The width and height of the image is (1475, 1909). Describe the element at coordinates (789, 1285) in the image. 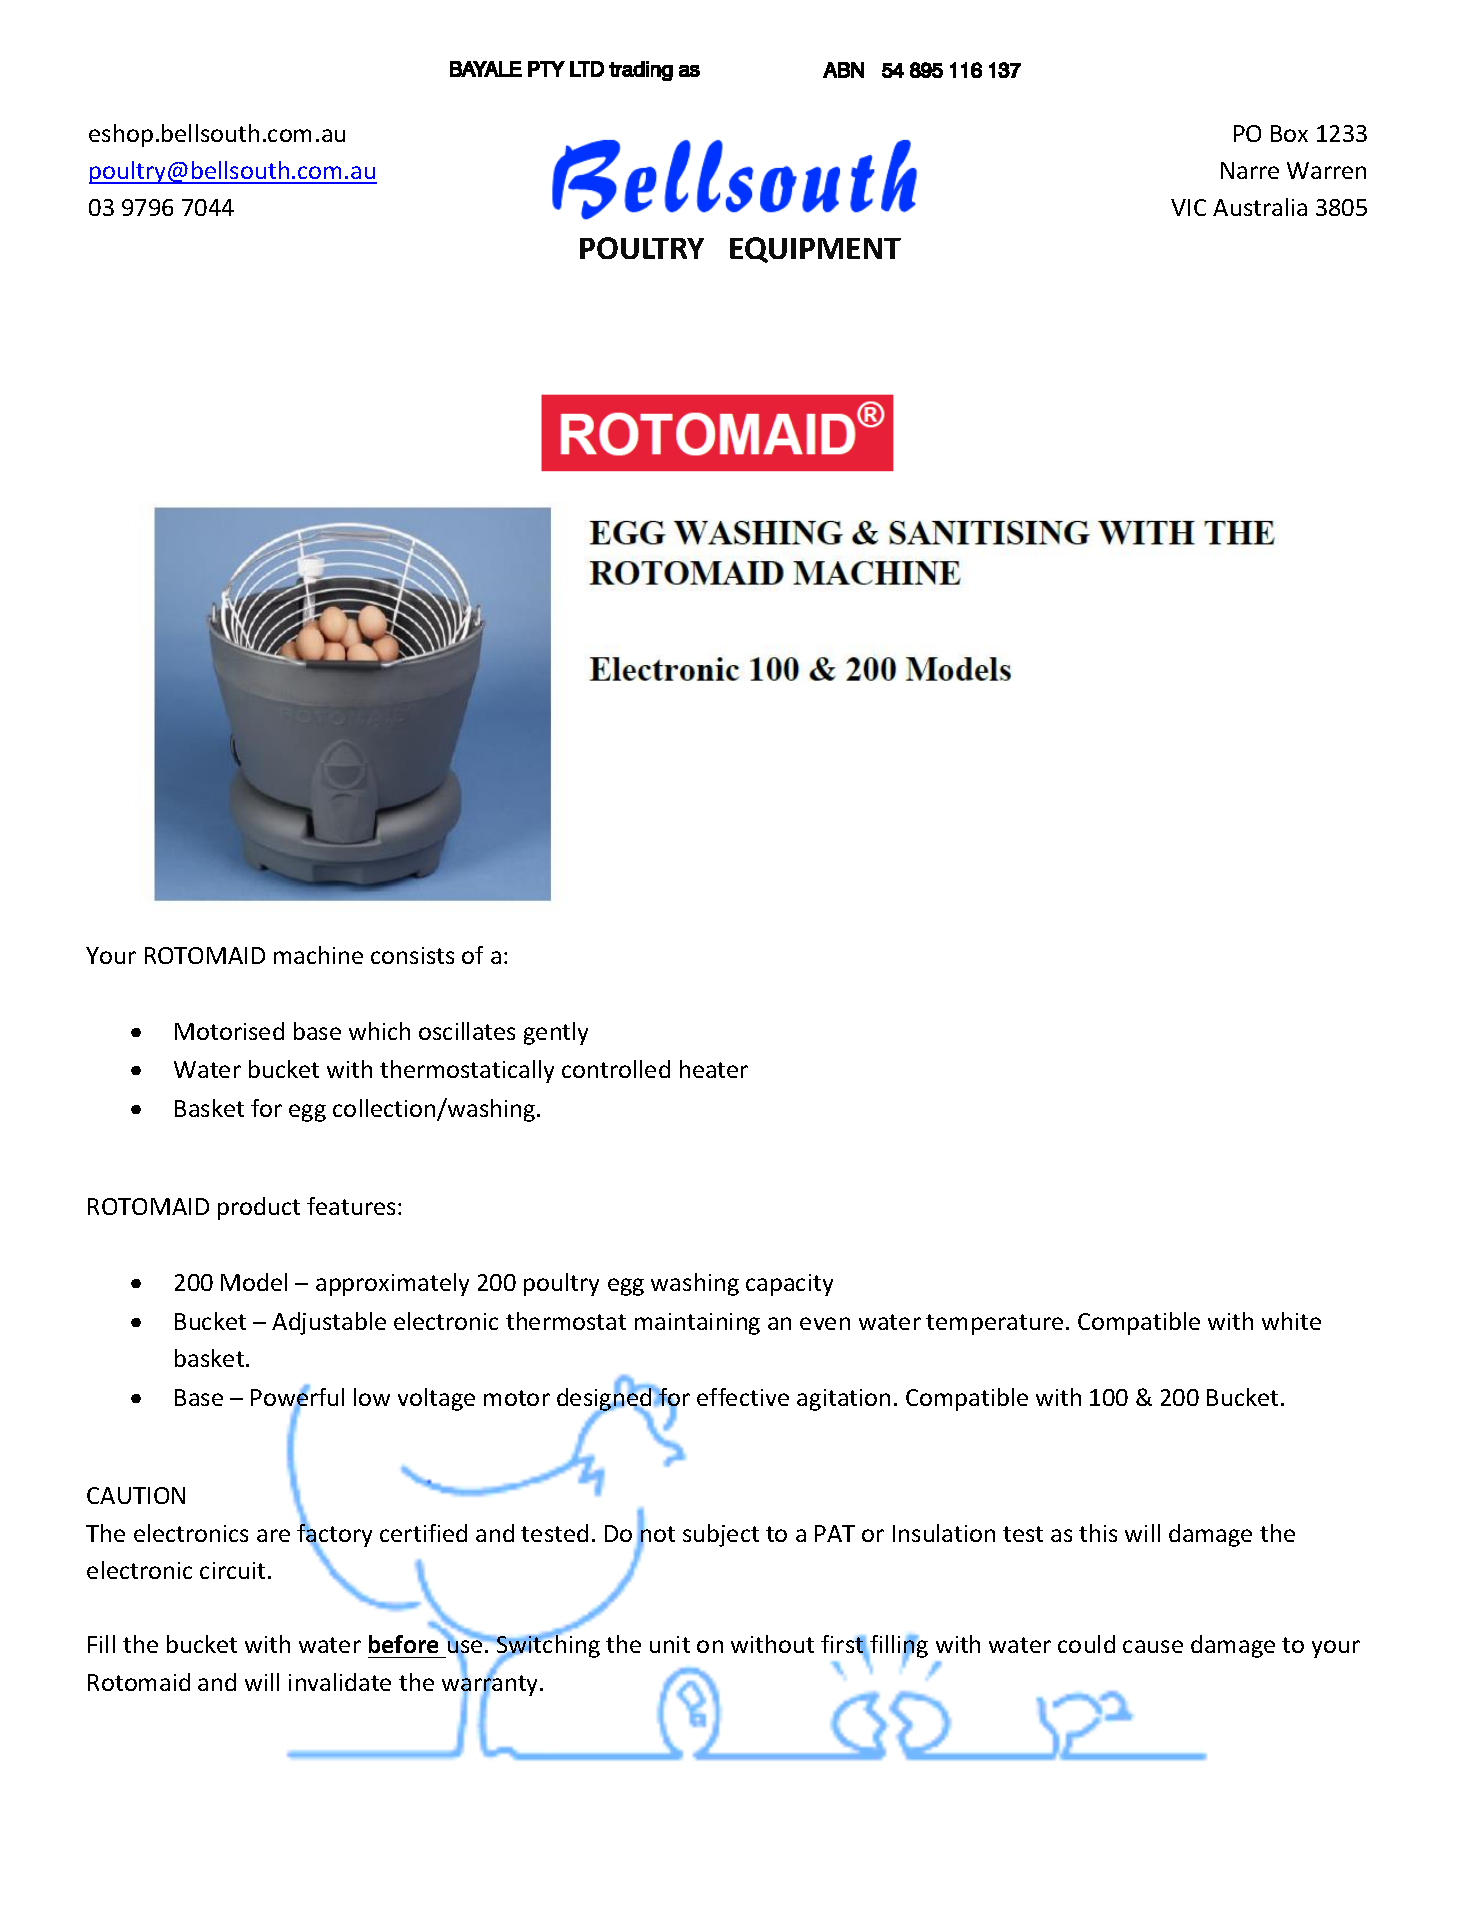

I see `capacity` at that location.
